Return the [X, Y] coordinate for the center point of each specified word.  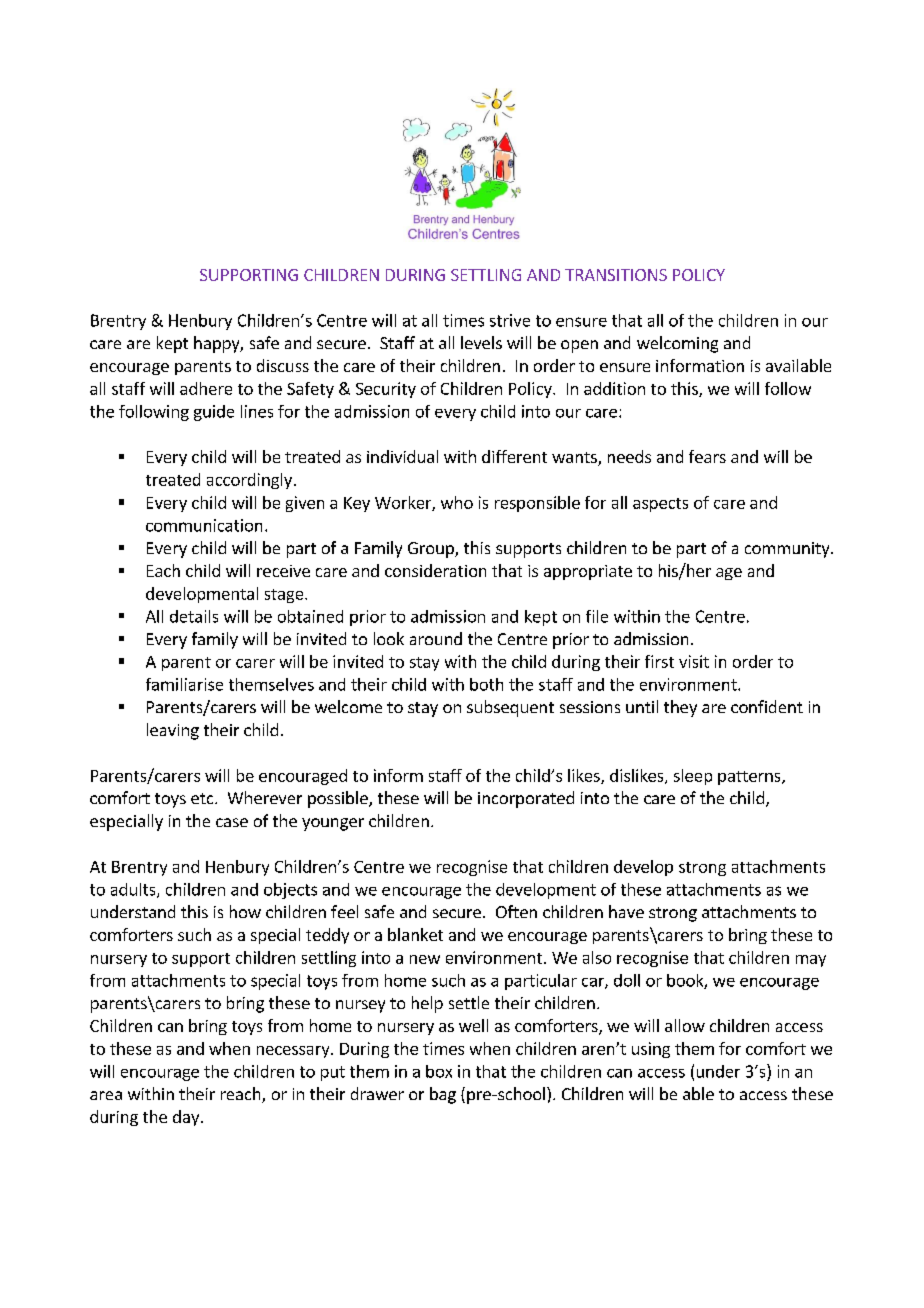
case [232, 822]
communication [204, 525]
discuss [283, 365]
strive [510, 320]
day [187, 1118]
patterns [750, 778]
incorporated [526, 799]
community [788, 550]
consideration [435, 570]
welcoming [677, 344]
